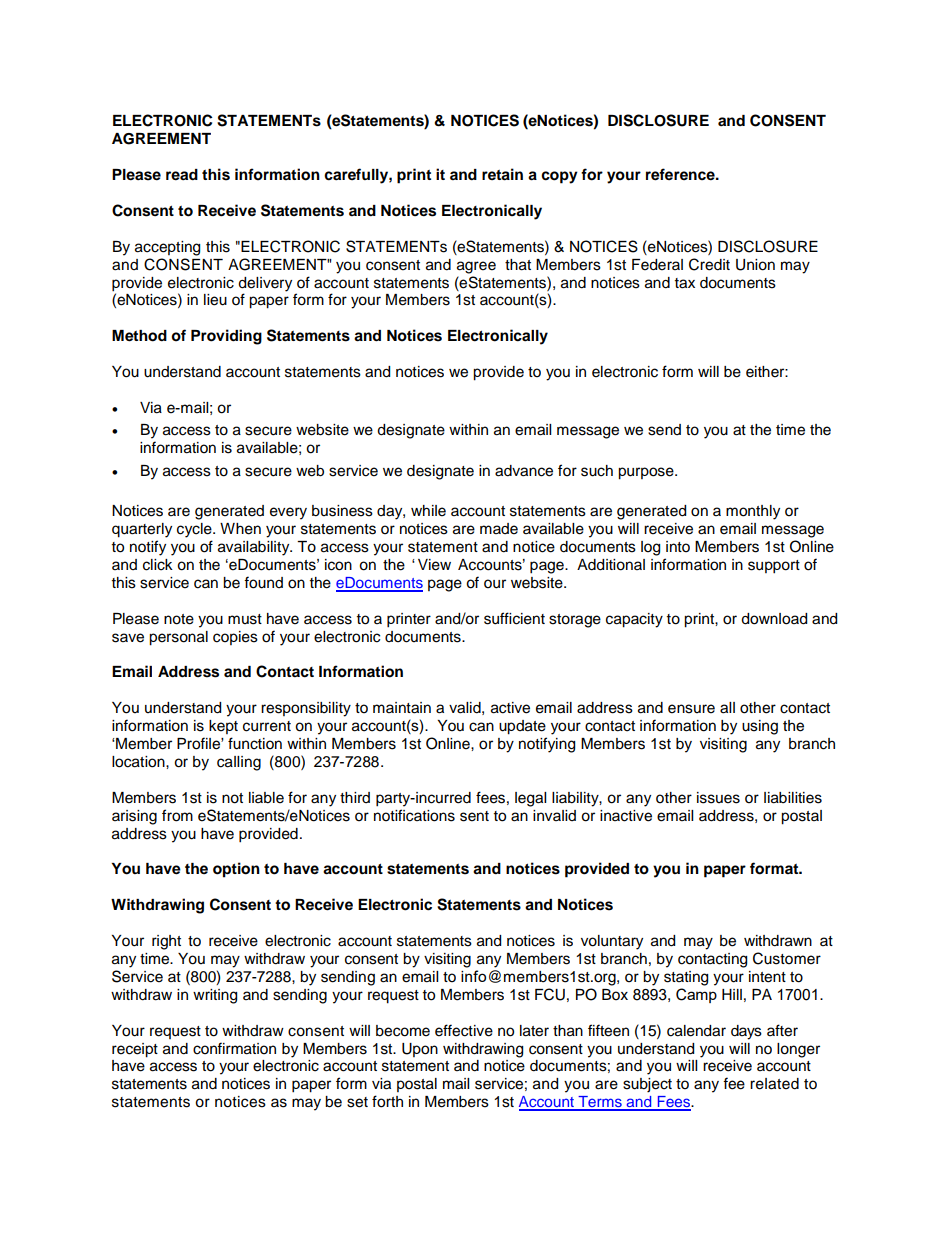  Describe the element at coordinates (239, 763) in the document. I see `calling` at that location.
